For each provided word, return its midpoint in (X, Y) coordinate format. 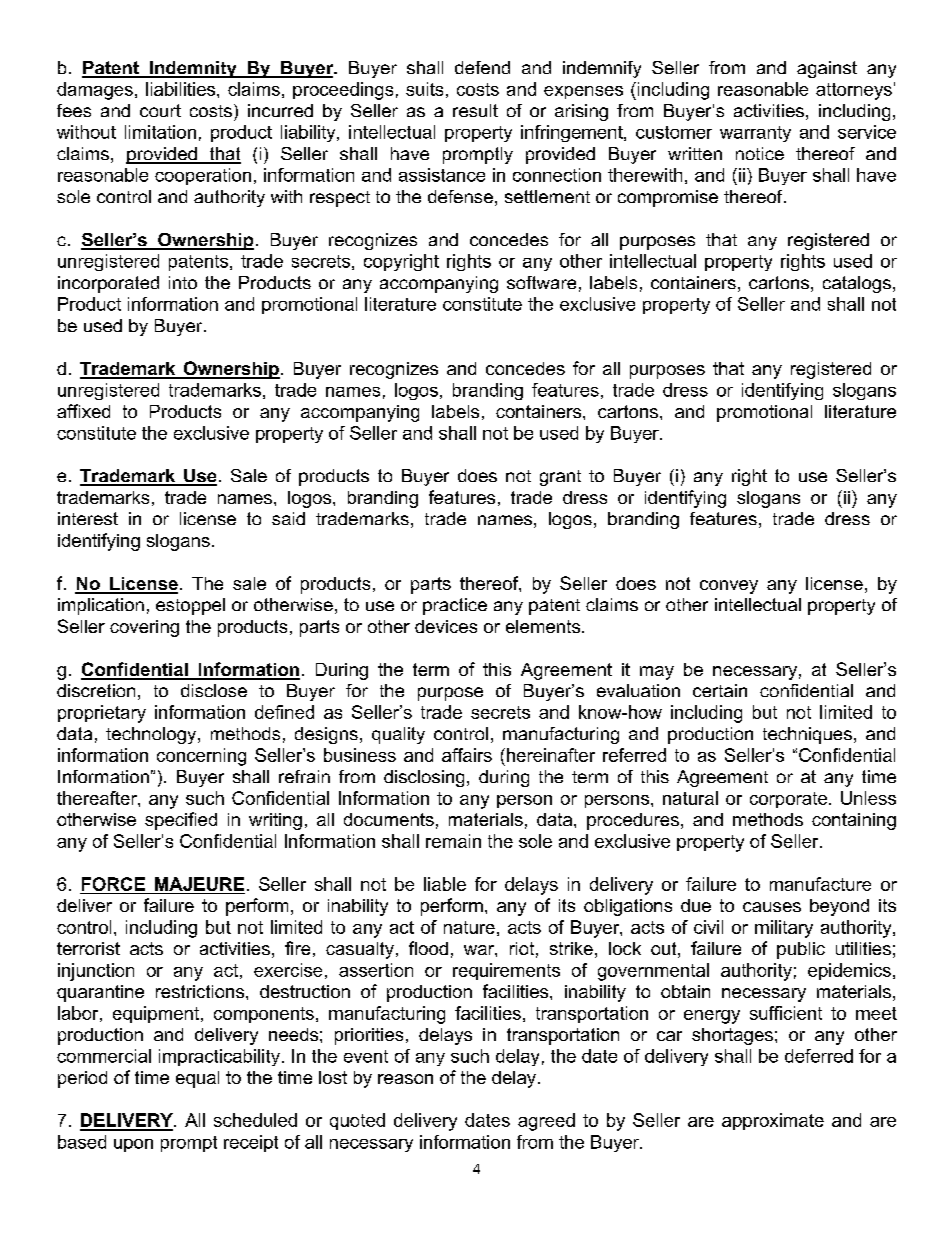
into (183, 282)
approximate (773, 1121)
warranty (755, 134)
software (541, 282)
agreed (546, 1122)
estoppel (190, 606)
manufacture (820, 884)
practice (455, 606)
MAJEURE (199, 884)
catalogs (857, 284)
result (475, 110)
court (160, 110)
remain (453, 841)
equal (197, 1079)
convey (729, 587)
